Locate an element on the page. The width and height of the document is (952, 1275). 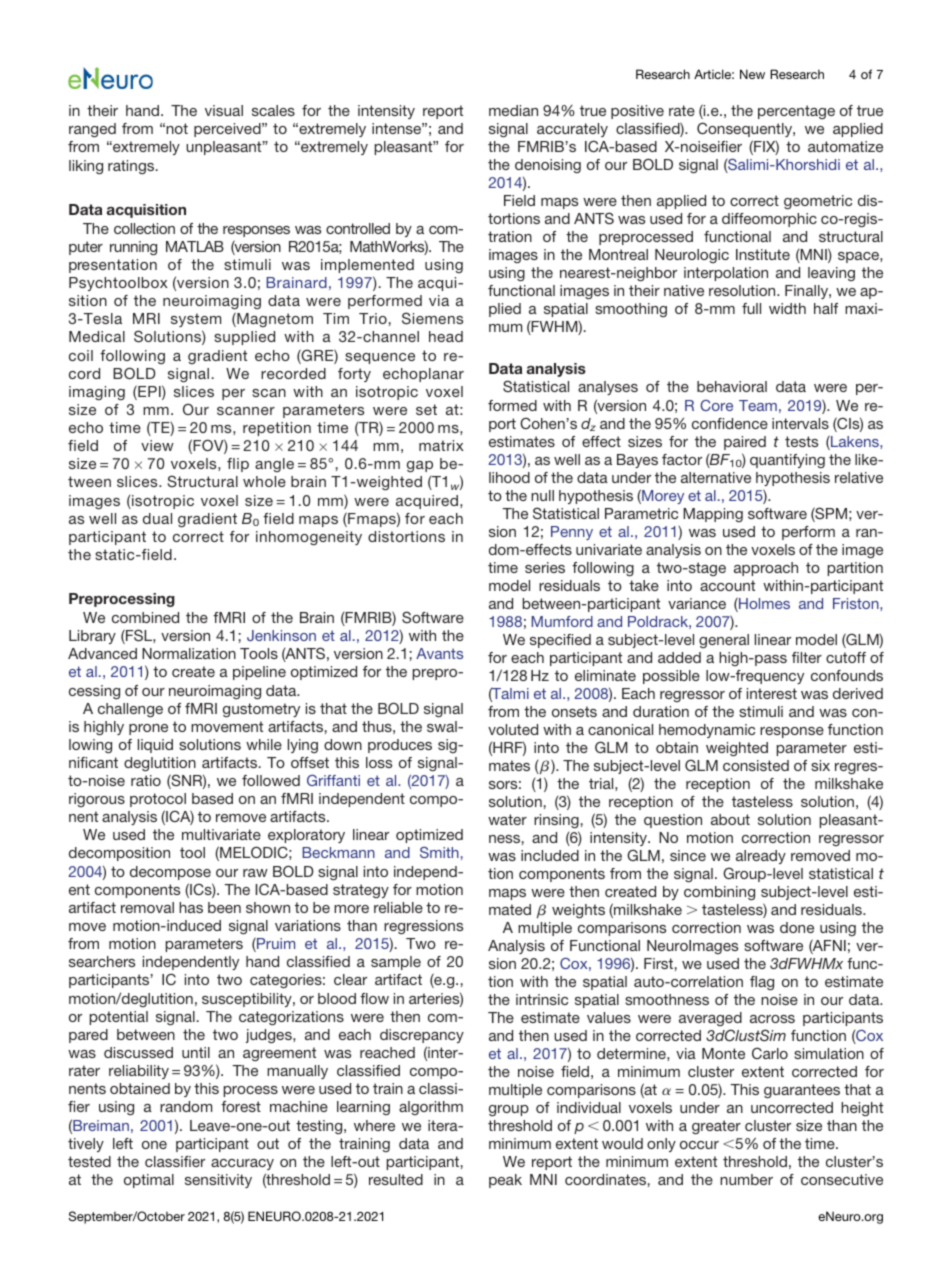
median is located at coordinates (513, 110).
